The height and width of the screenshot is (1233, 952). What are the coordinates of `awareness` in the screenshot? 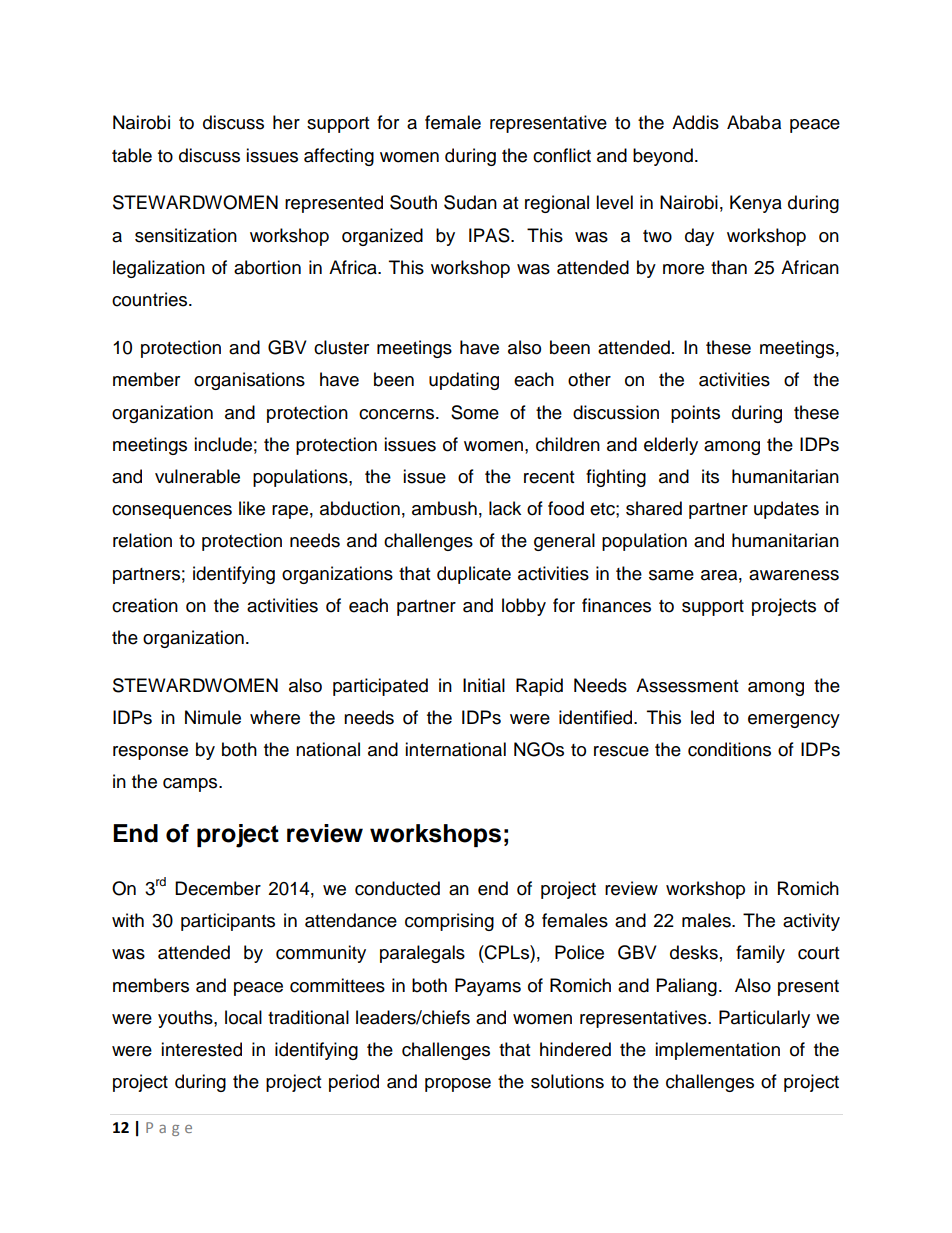 It's located at (794, 575).
